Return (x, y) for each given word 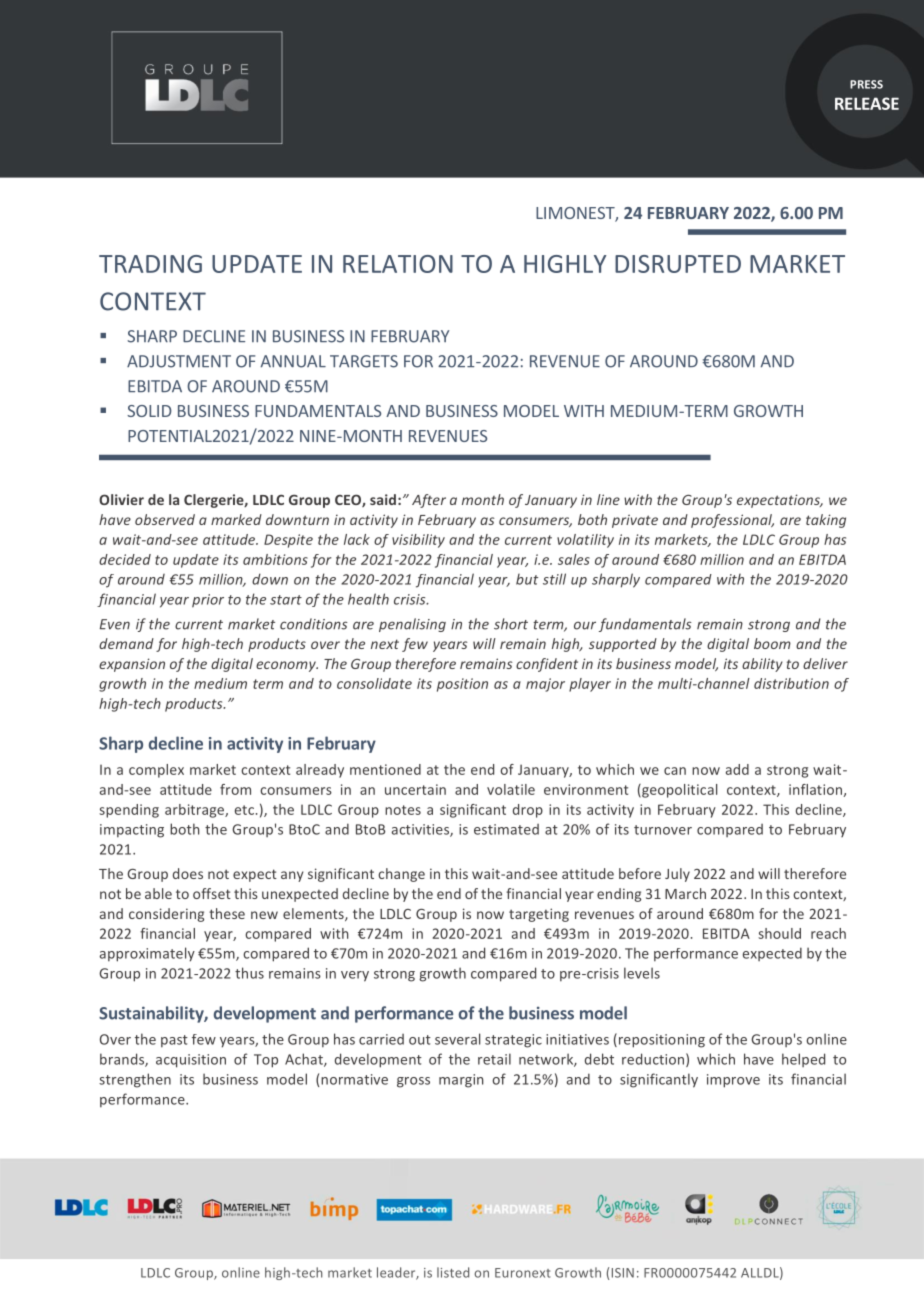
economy (287, 666)
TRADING (150, 264)
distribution (791, 683)
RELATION (398, 264)
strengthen (135, 1080)
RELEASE (867, 103)
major (545, 685)
